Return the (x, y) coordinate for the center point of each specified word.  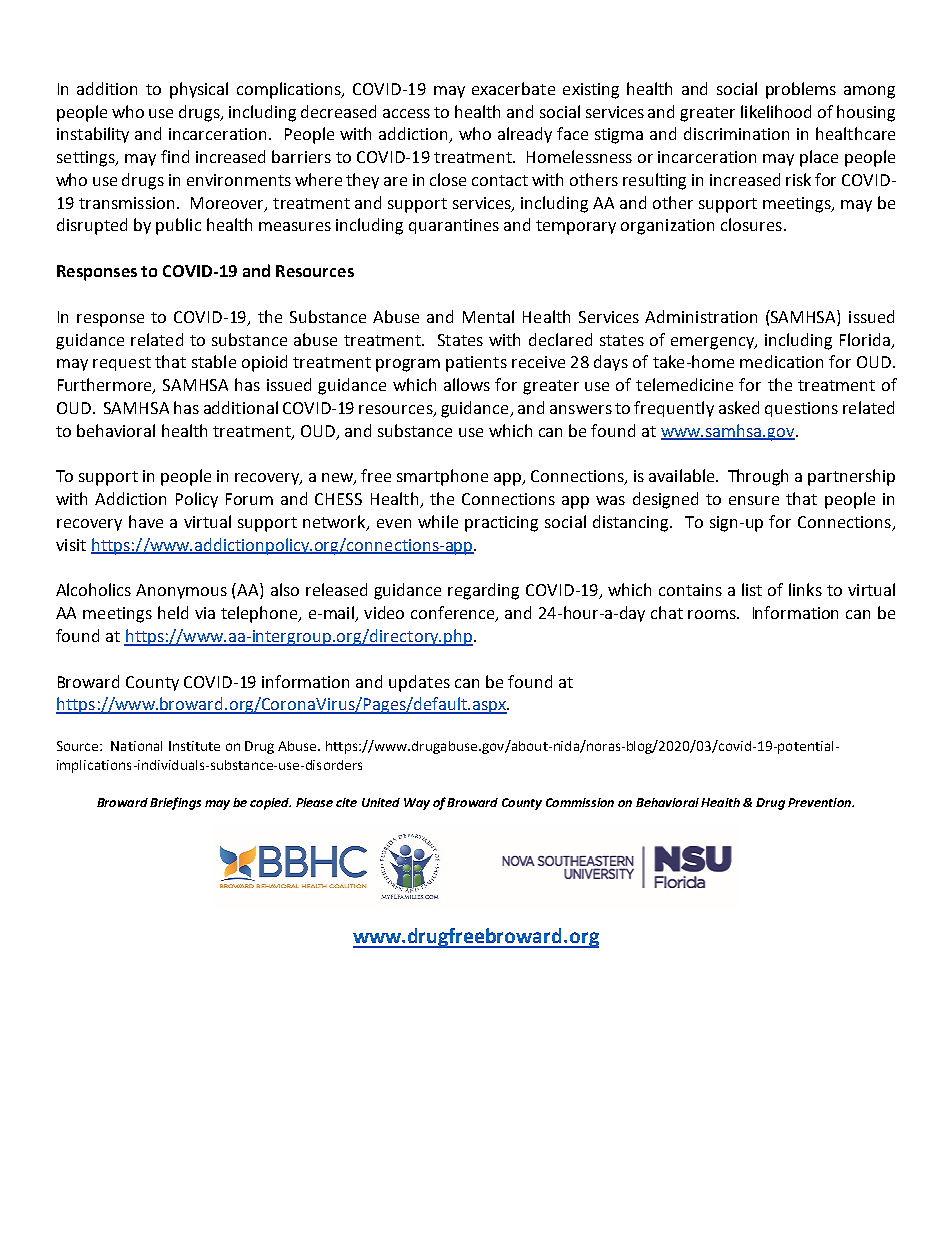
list (752, 589)
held (173, 612)
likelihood (776, 111)
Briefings (175, 803)
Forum (249, 499)
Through (758, 477)
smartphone (442, 477)
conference (454, 614)
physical (199, 90)
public (178, 226)
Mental (488, 316)
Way (417, 804)
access (406, 113)
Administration (701, 316)
